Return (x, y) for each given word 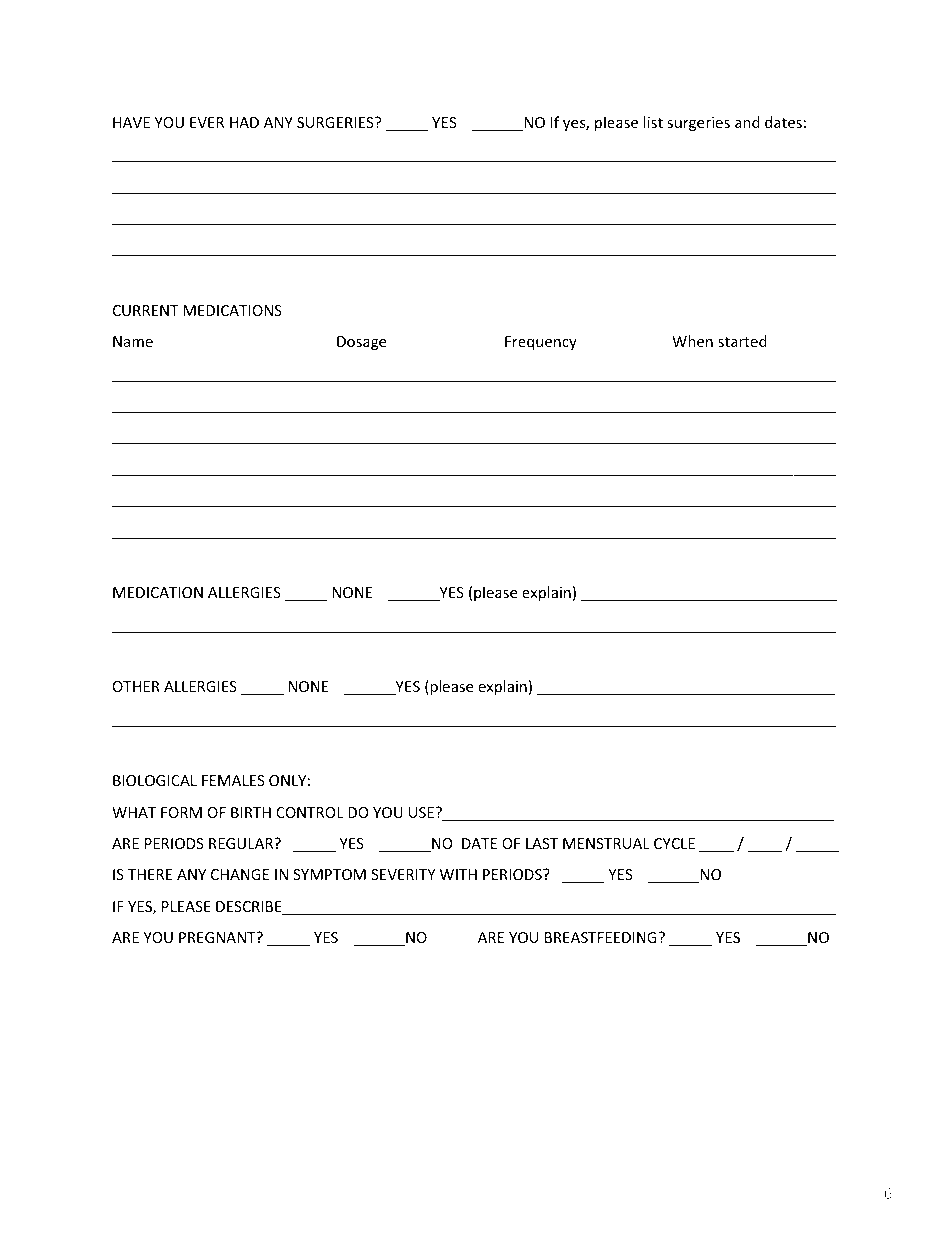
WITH (458, 874)
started (742, 341)
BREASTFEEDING (601, 937)
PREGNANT (218, 937)
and (747, 122)
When (692, 341)
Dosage (361, 343)
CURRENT (146, 310)
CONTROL (310, 812)
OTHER (136, 686)
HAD (244, 122)
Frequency (541, 343)
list (653, 122)
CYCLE (674, 843)
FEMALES (233, 780)
